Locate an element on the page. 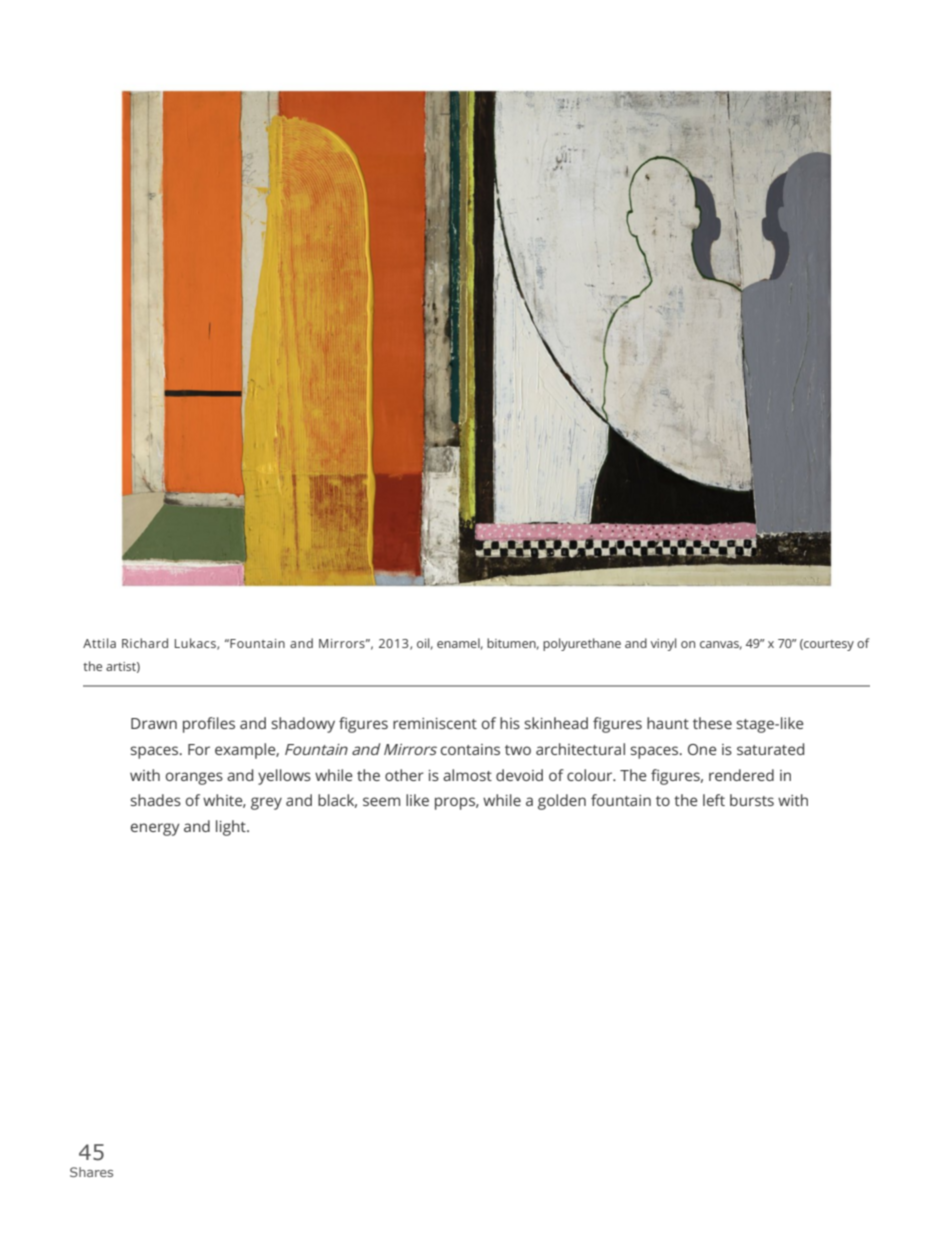  Shares is located at coordinates (91, 1172).
